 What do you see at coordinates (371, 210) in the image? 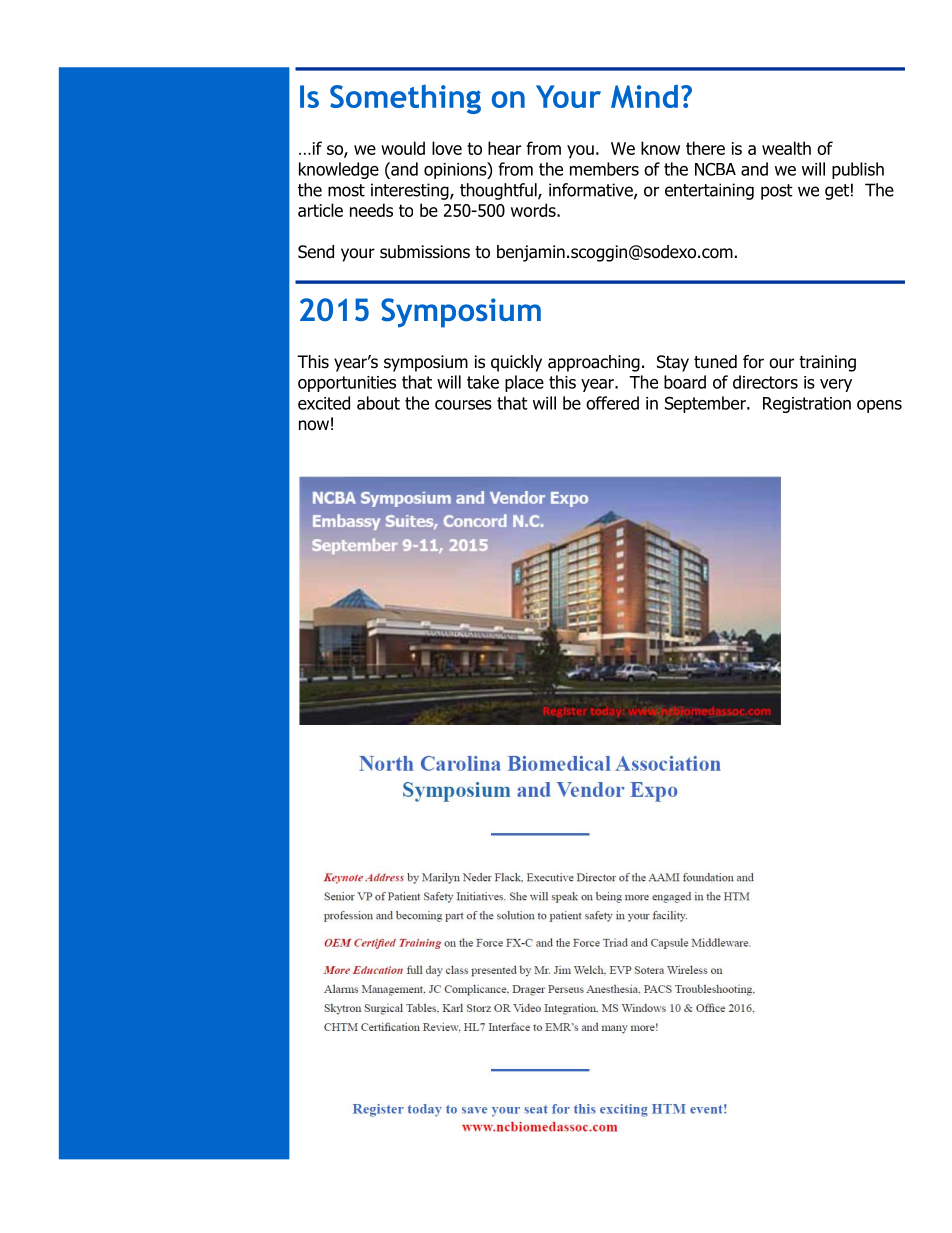
I see `needs` at bounding box center [371, 210].
